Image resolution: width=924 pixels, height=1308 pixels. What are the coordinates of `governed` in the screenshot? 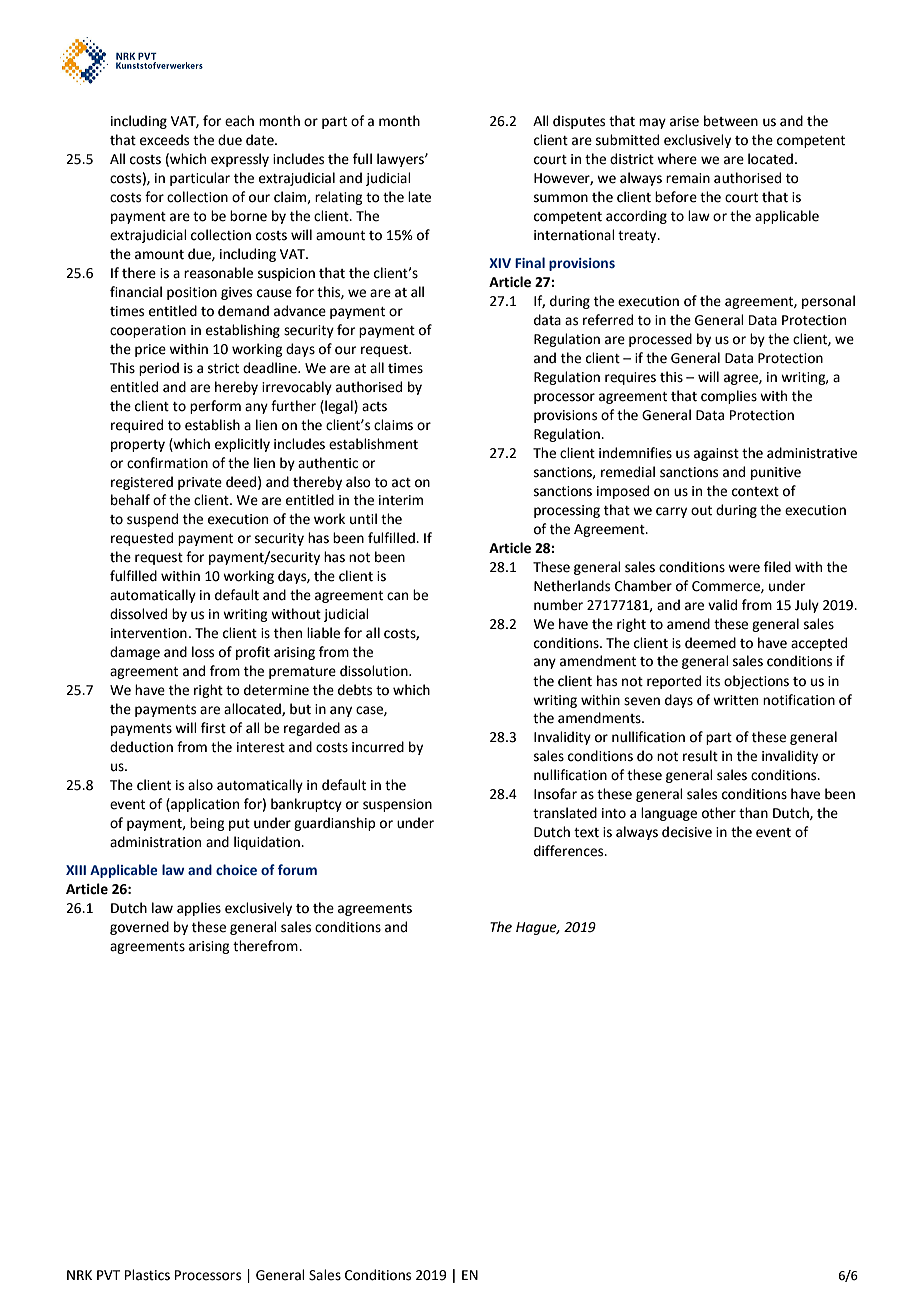 It's located at (139, 928).
